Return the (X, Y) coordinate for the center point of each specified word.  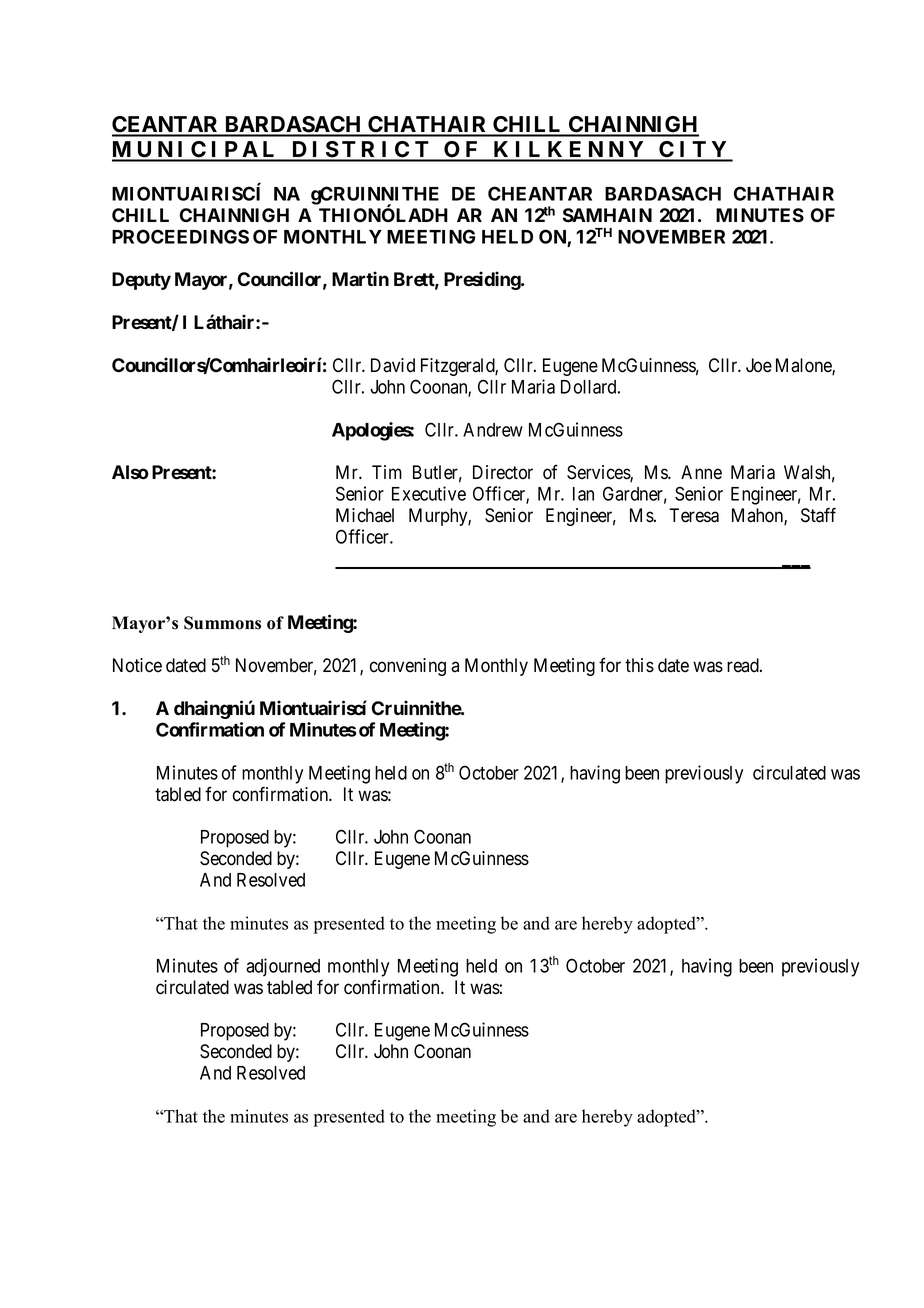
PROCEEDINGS (180, 236)
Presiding (483, 280)
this (639, 665)
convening (408, 667)
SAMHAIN (607, 215)
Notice (137, 665)
